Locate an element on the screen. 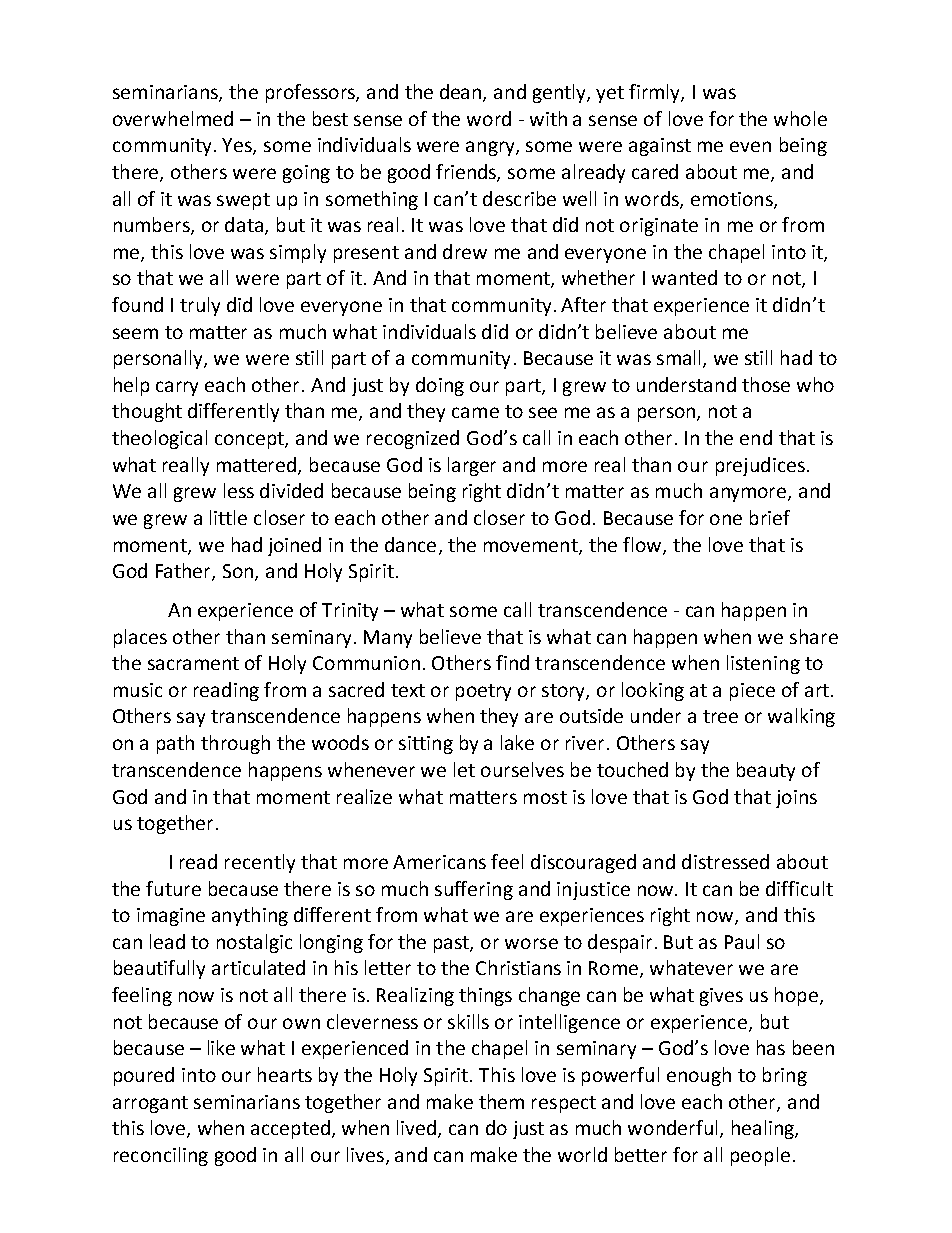 This screenshot has width=952, height=1233. listening is located at coordinates (763, 664).
